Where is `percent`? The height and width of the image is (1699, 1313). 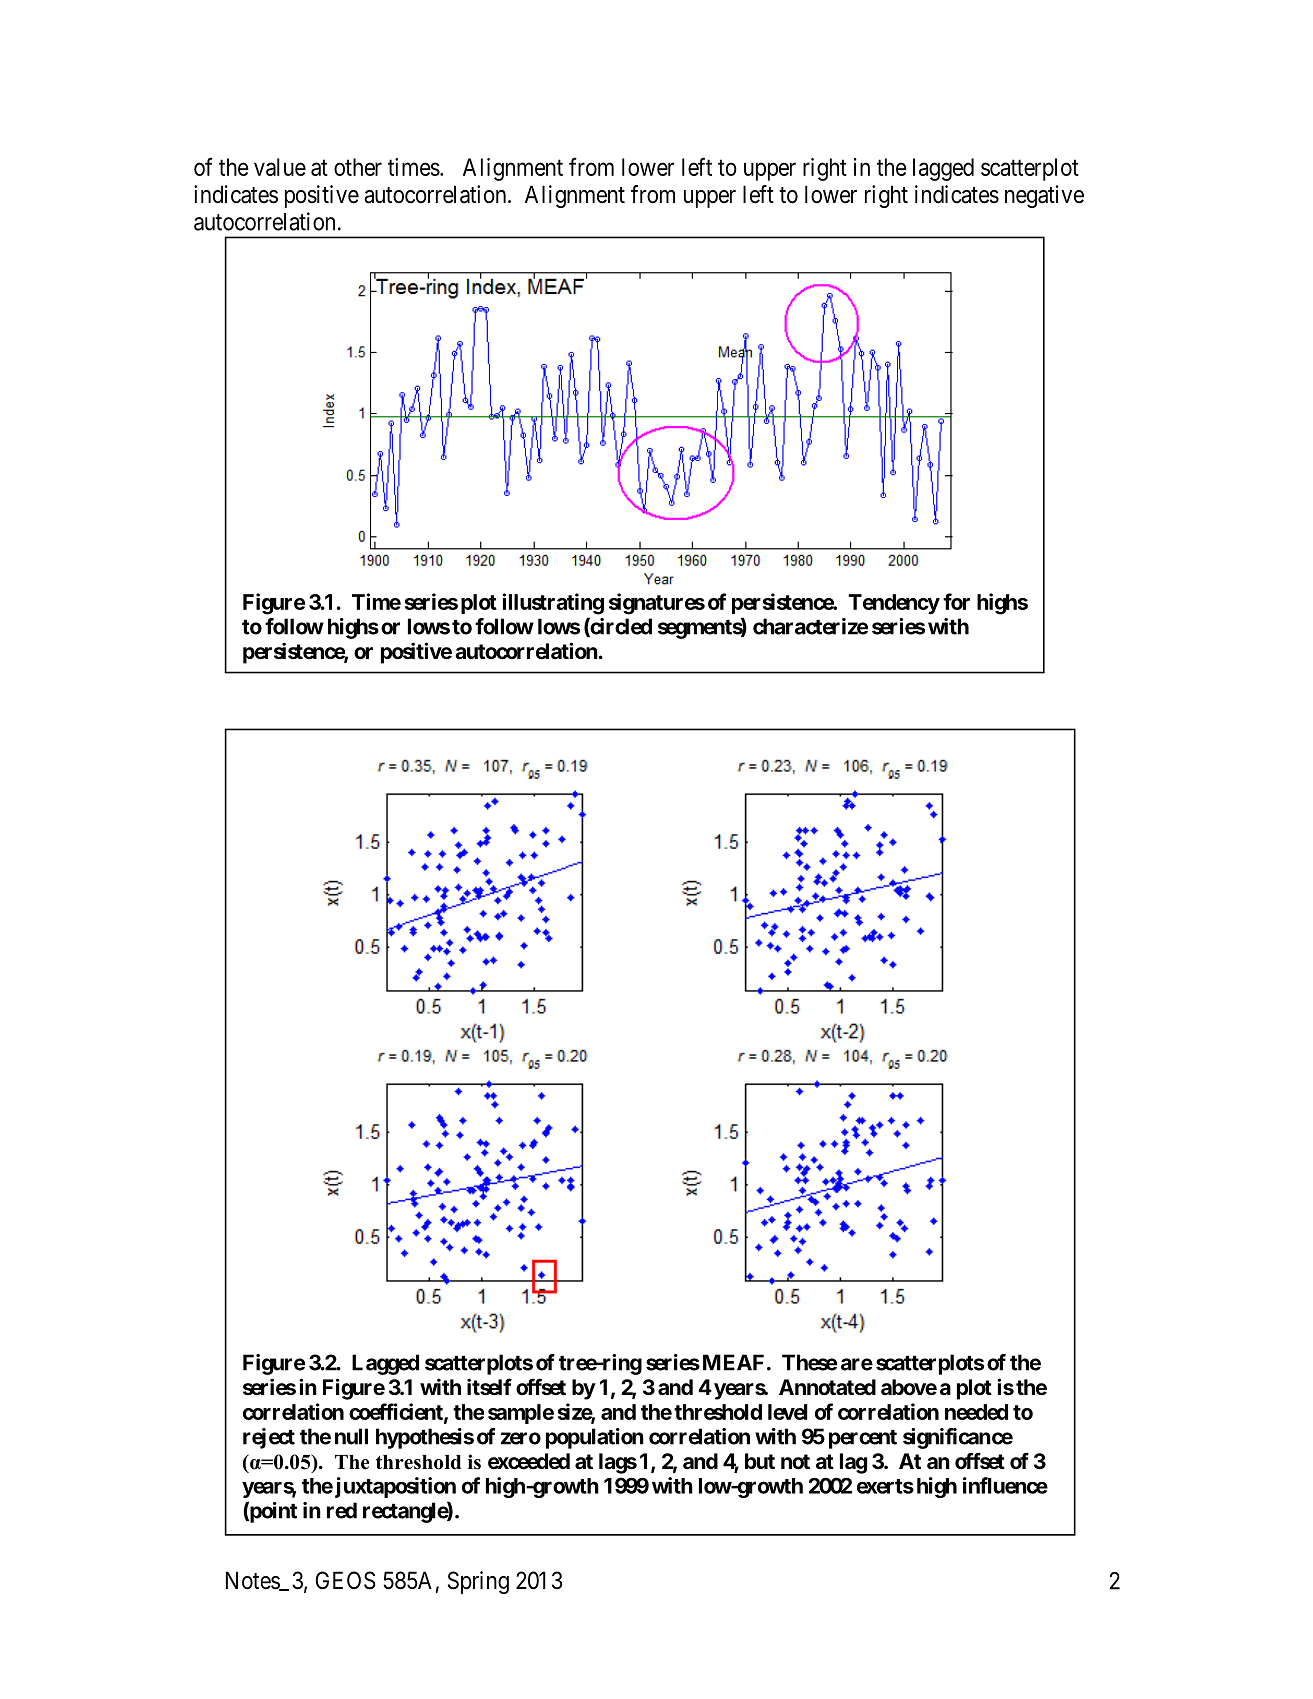 percent is located at coordinates (863, 1439).
